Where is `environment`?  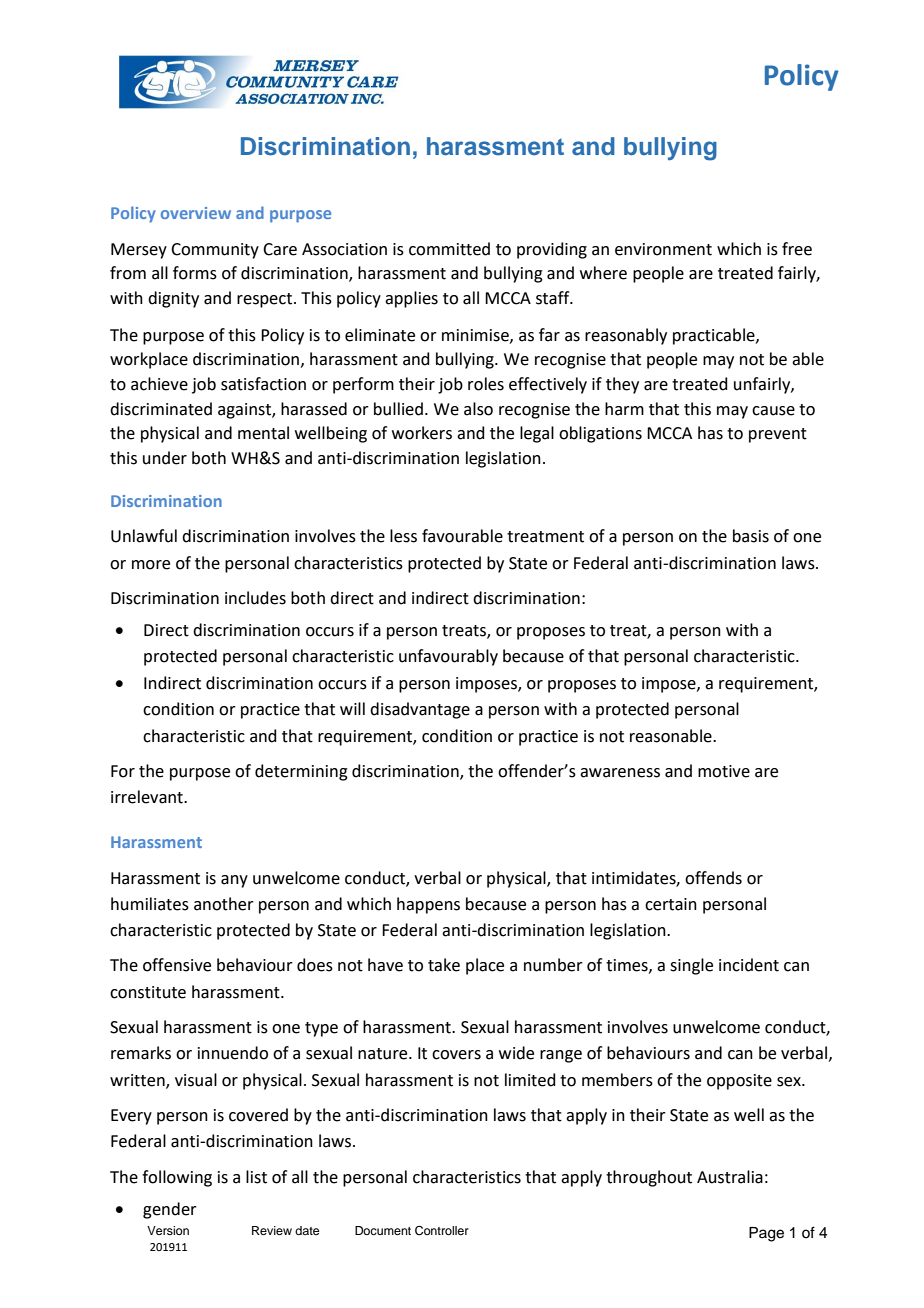
environment is located at coordinates (663, 249).
